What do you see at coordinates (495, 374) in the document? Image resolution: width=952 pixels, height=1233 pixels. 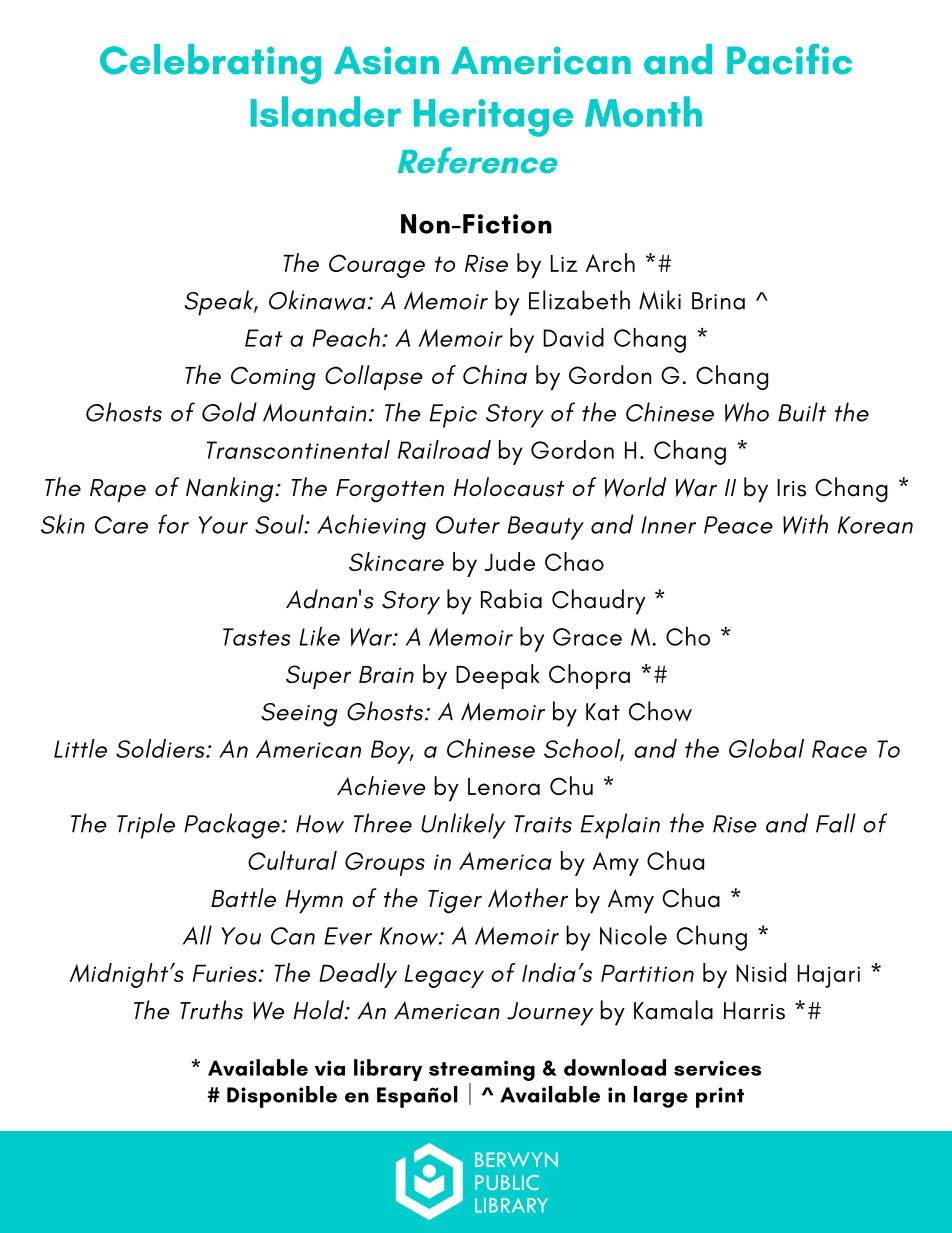 I see `China` at bounding box center [495, 374].
